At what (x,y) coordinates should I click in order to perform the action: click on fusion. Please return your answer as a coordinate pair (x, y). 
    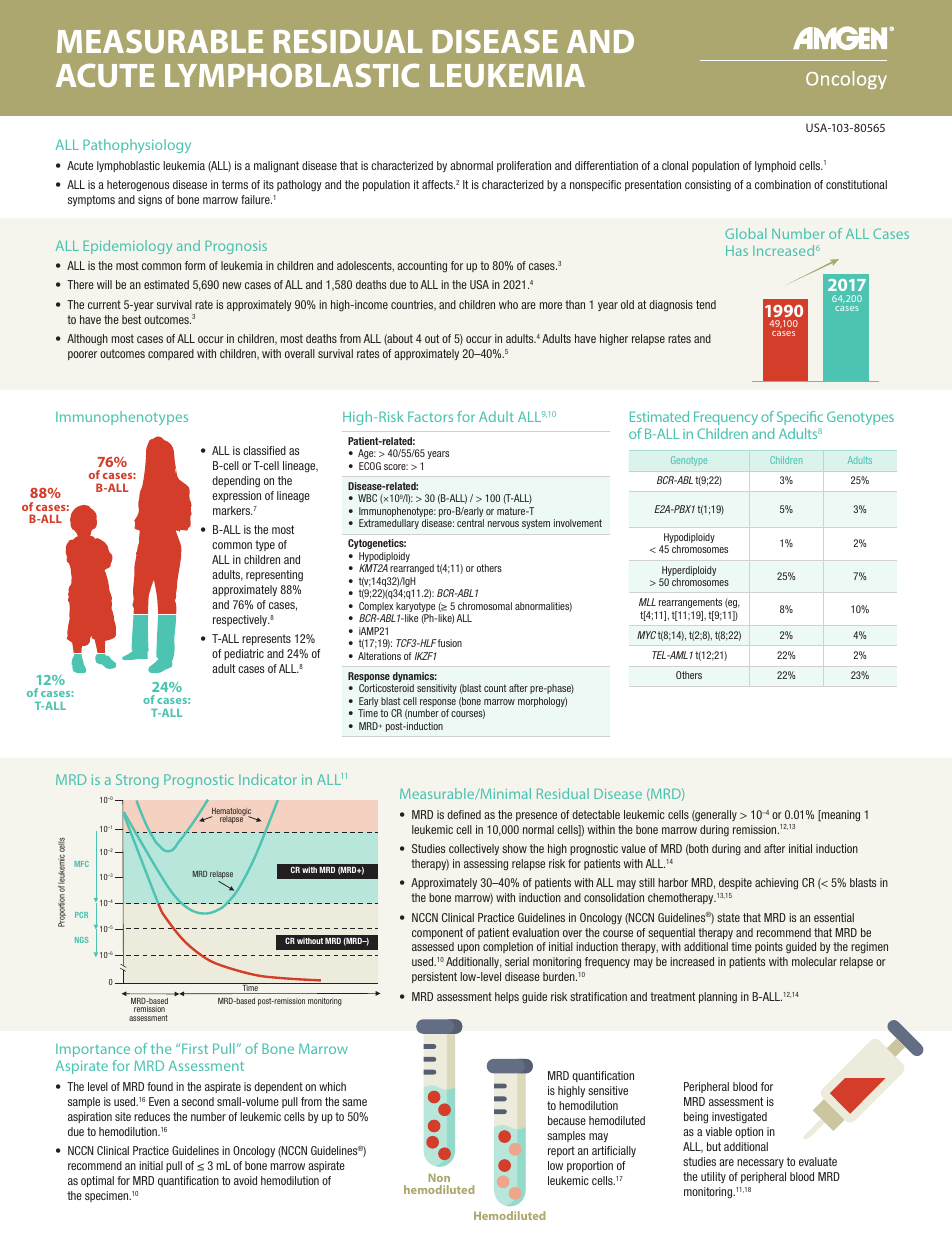
    Looking at the image, I should click on (450, 643).
